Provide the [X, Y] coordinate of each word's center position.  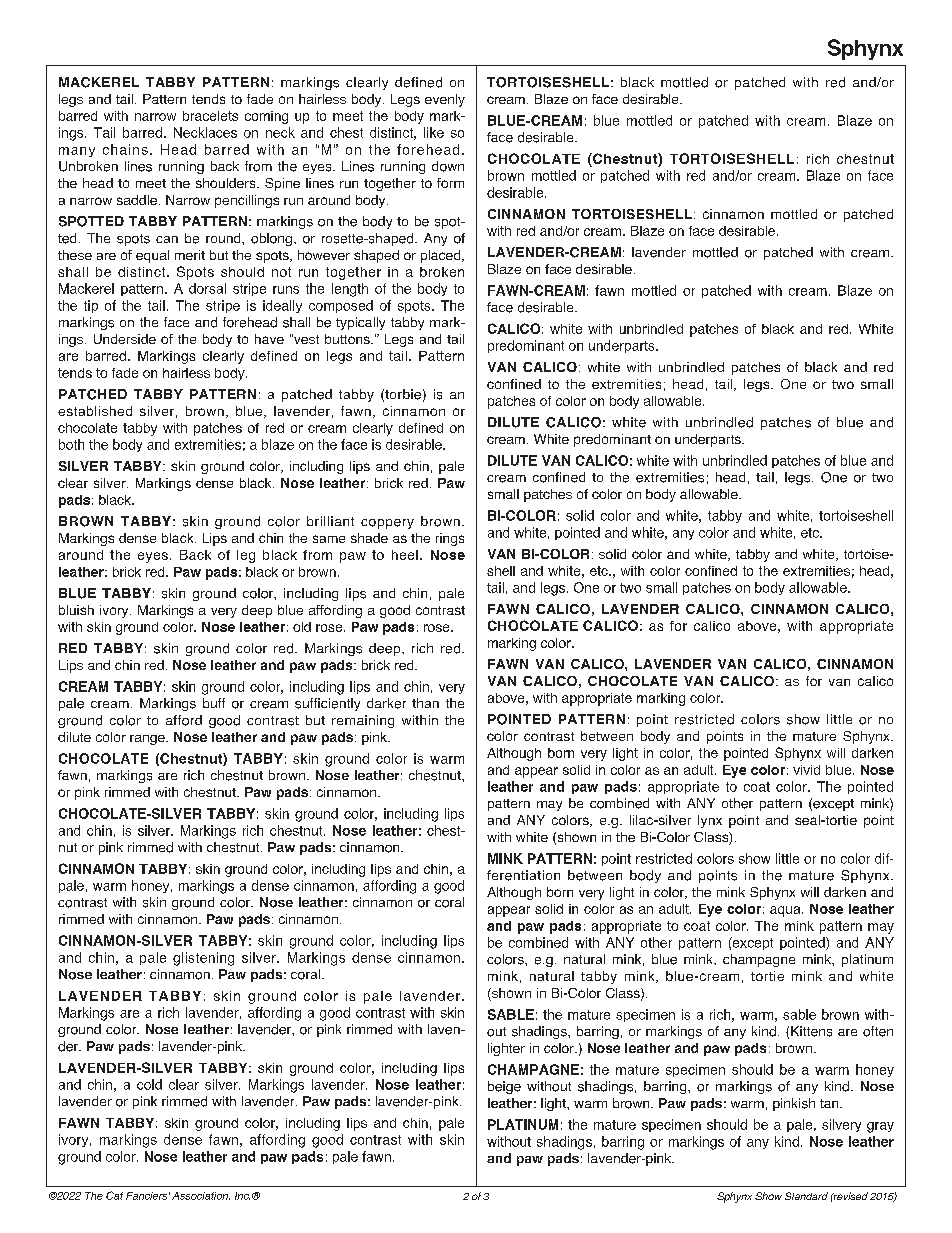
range [148, 740]
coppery [387, 524]
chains [125, 149]
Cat [114, 1195]
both [71, 444]
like [434, 132]
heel [405, 555]
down [448, 166]
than [425, 703]
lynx [710, 821]
